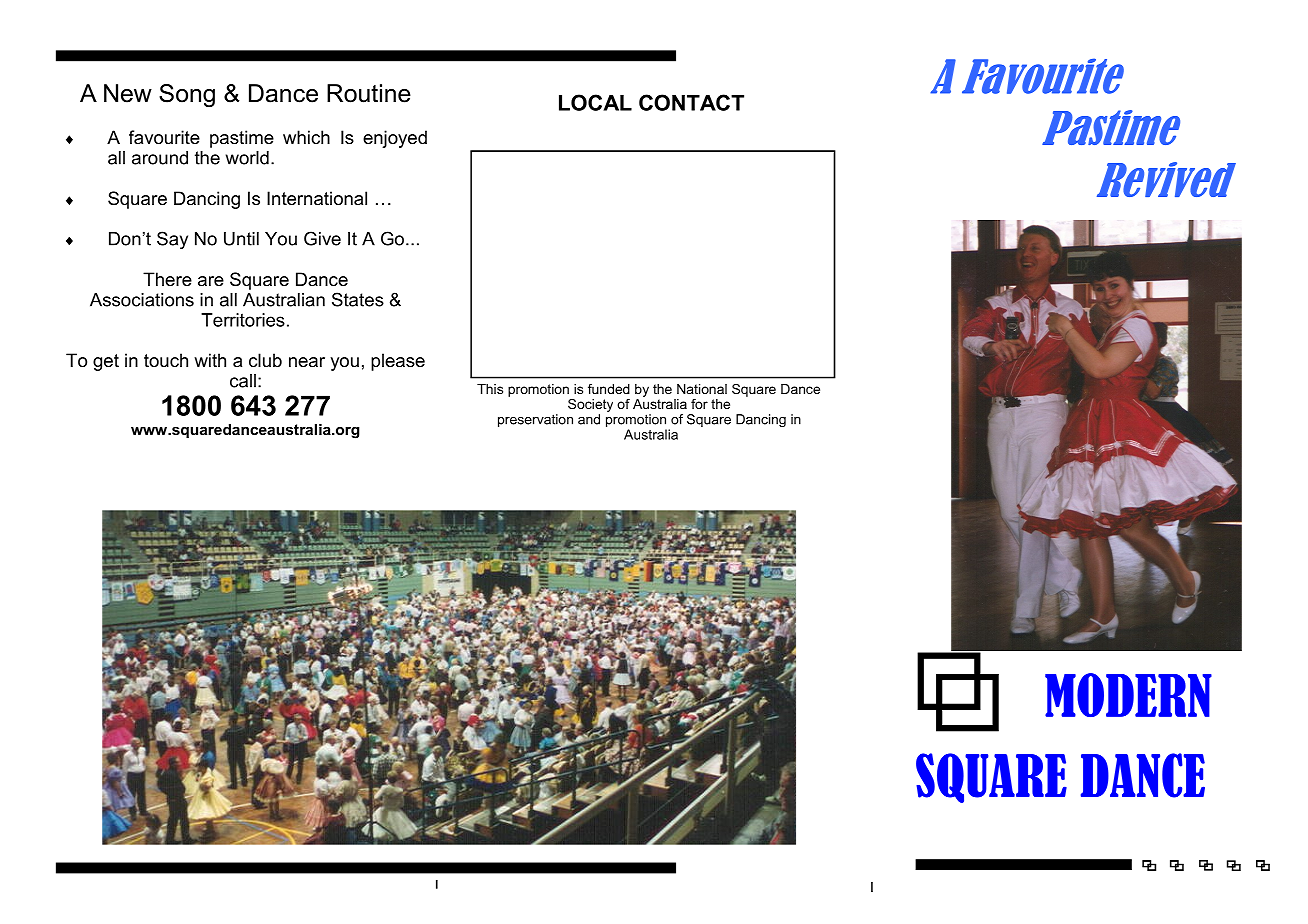 The height and width of the screenshot is (924, 1308). Describe the element at coordinates (589, 419) in the screenshot. I see `and` at that location.
